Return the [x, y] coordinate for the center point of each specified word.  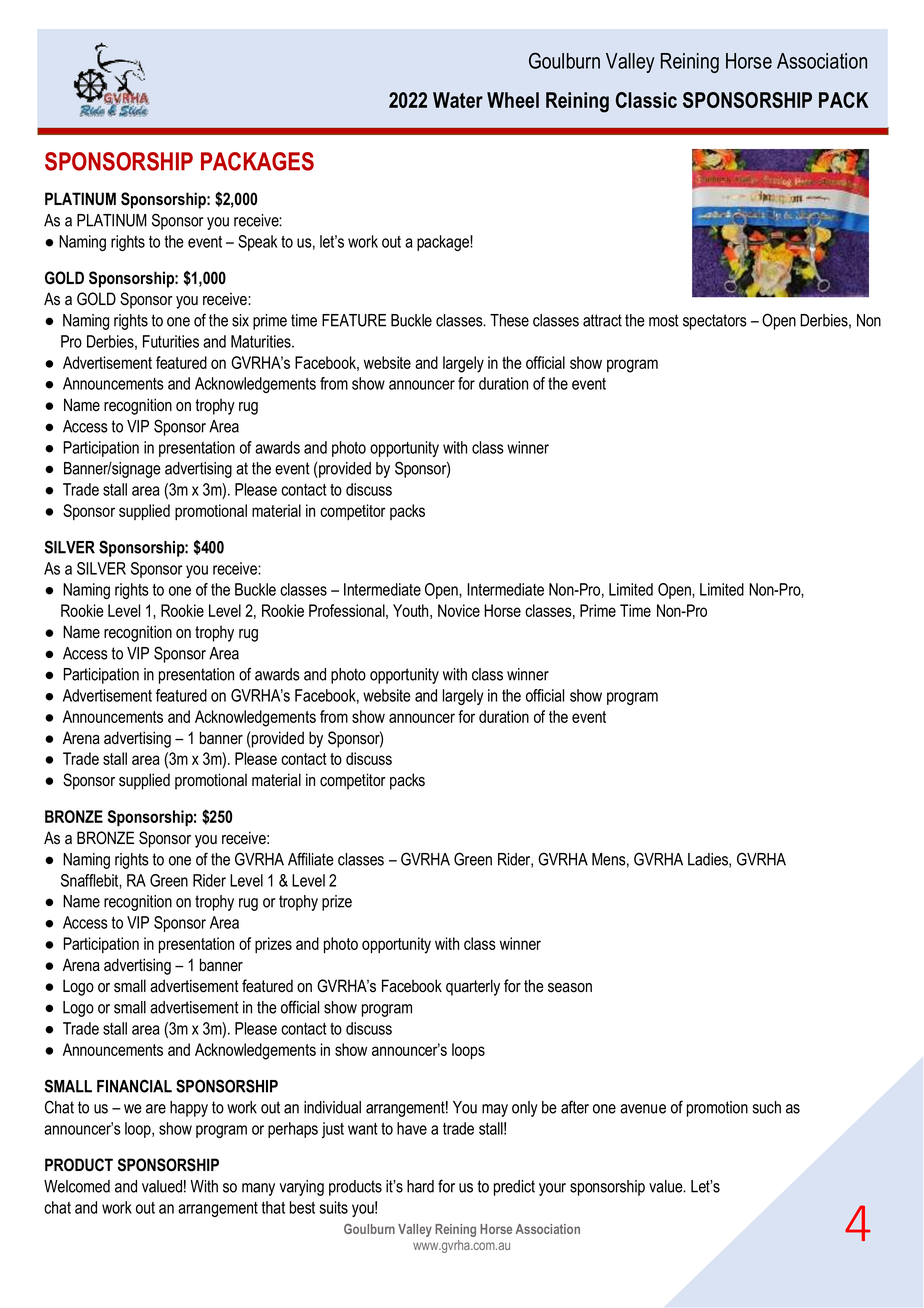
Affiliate [311, 859]
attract [602, 320]
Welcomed [77, 1186]
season [570, 988]
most [664, 320]
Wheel [513, 100]
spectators [715, 322]
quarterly [473, 987]
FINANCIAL [134, 1086]
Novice [459, 610]
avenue [643, 1109]
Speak [257, 243]
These [509, 320]
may [495, 1110]
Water [458, 100]
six [240, 320]
